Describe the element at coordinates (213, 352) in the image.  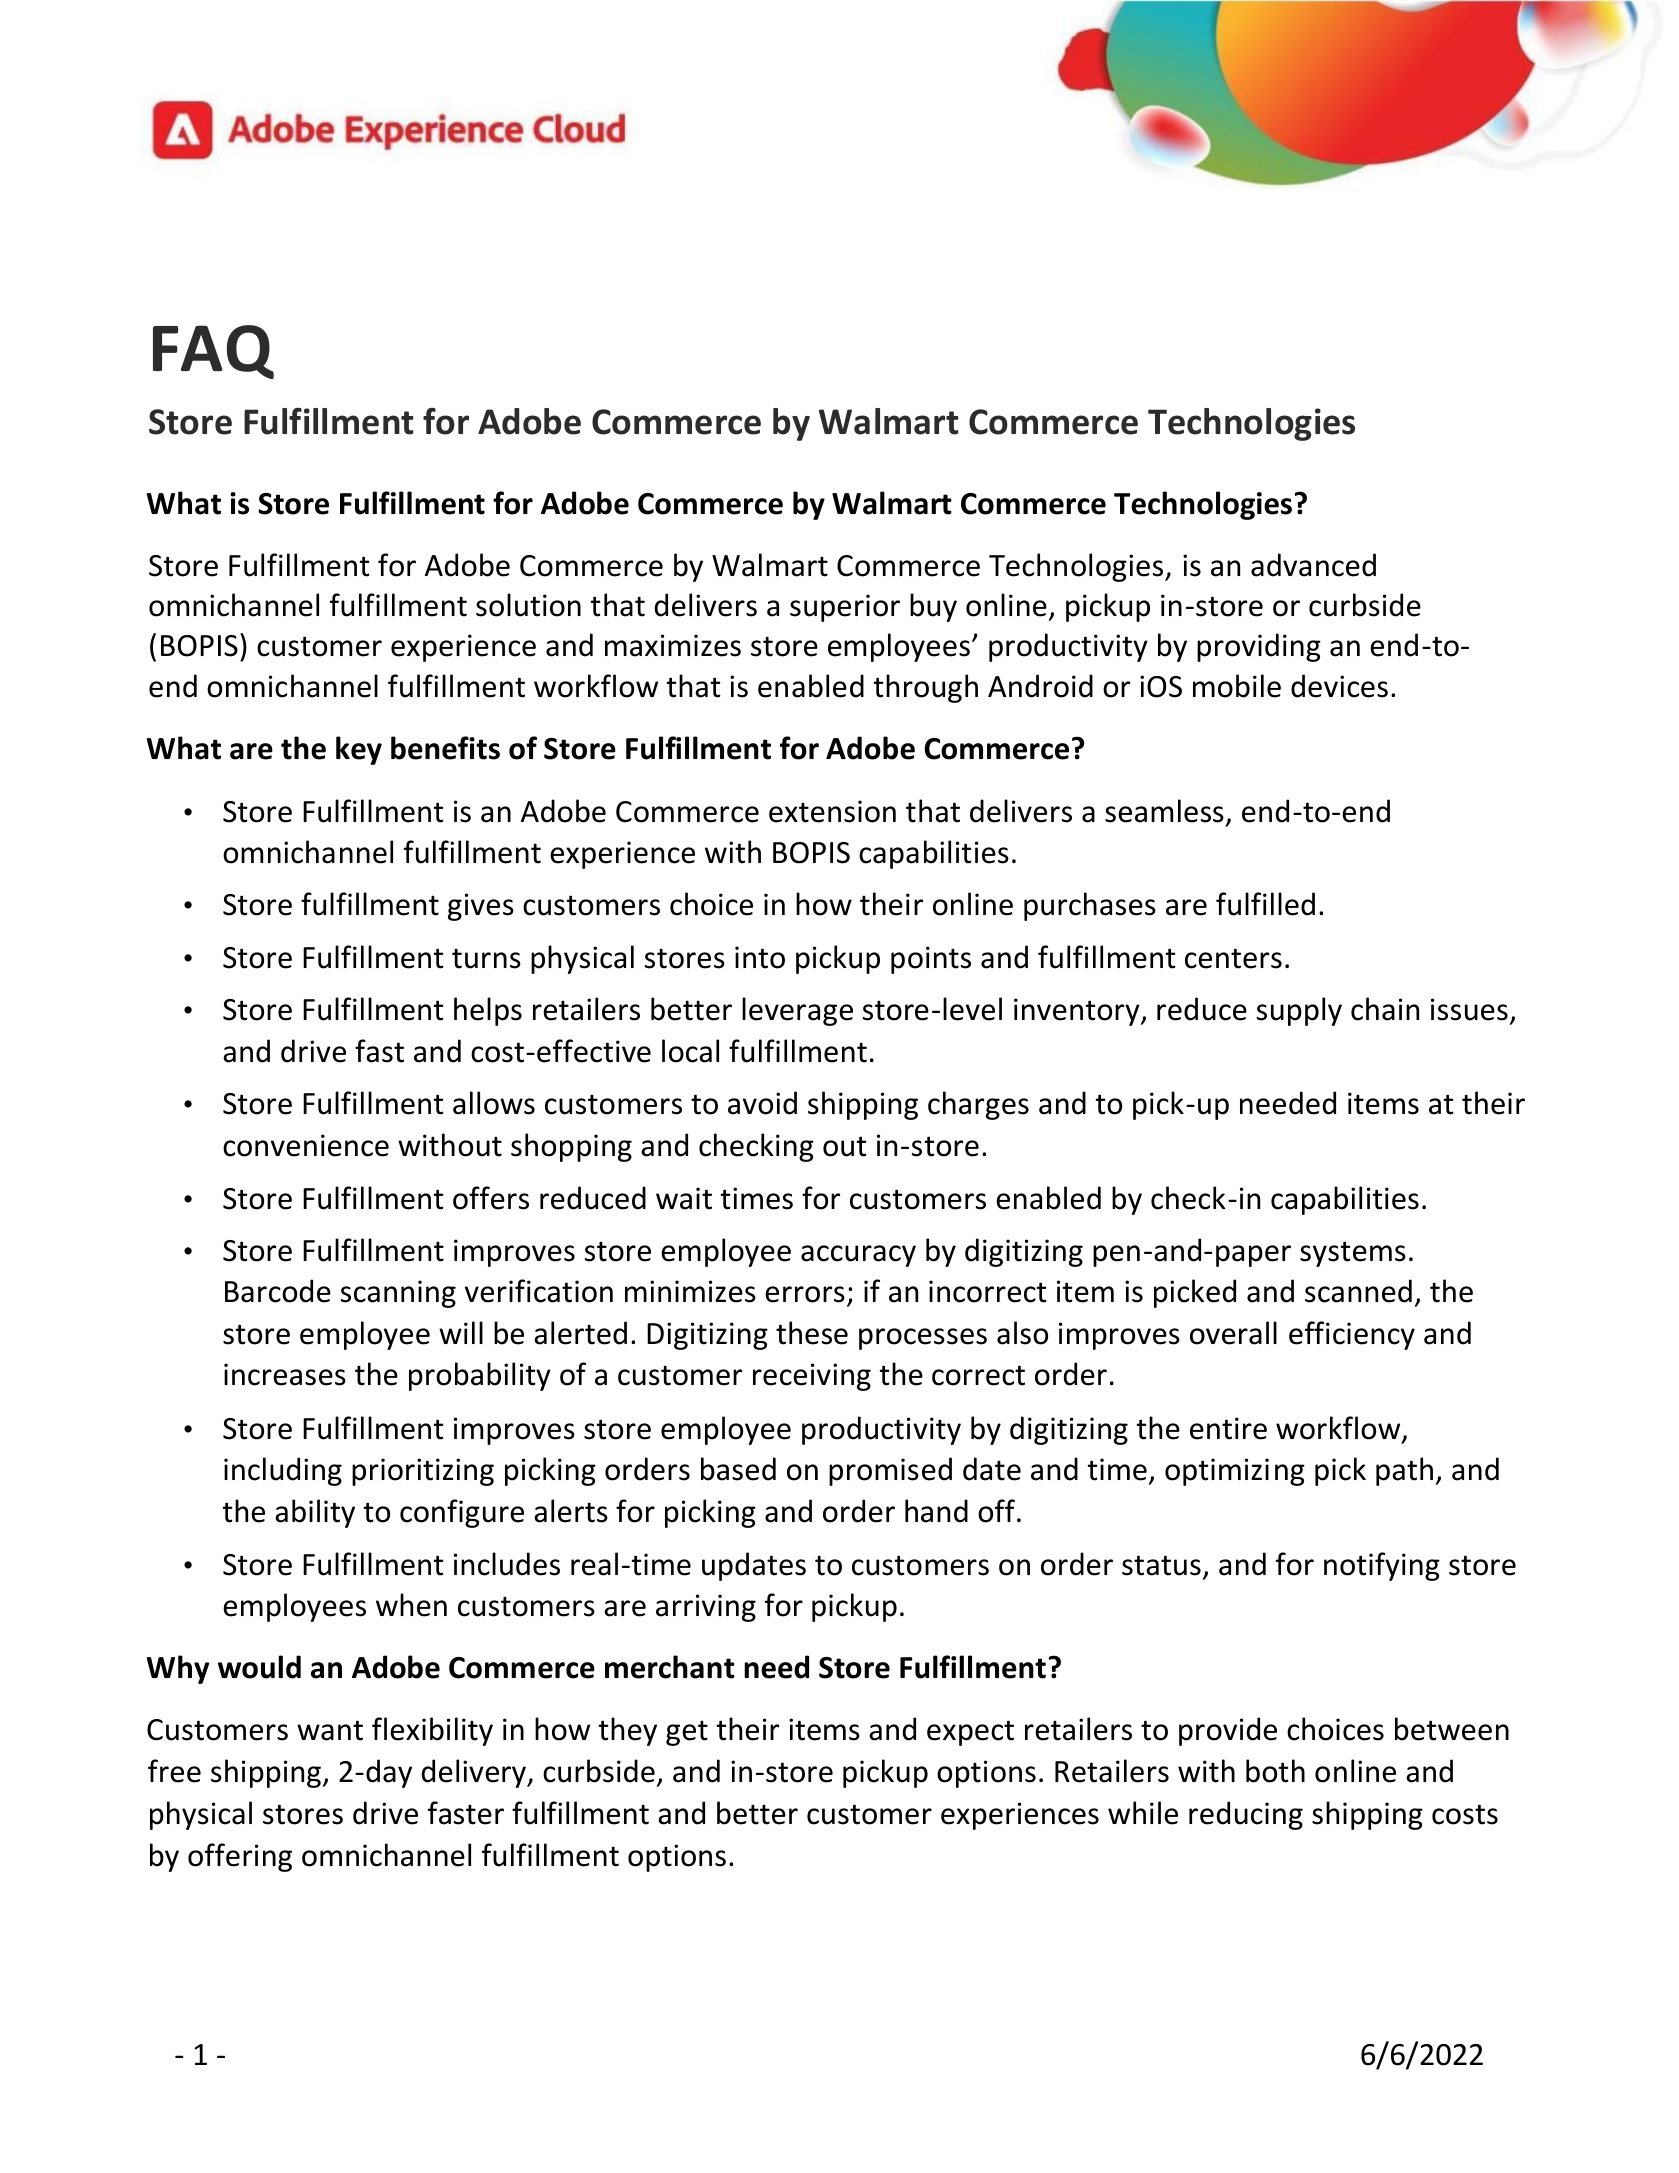
I see `FAQ` at that location.
